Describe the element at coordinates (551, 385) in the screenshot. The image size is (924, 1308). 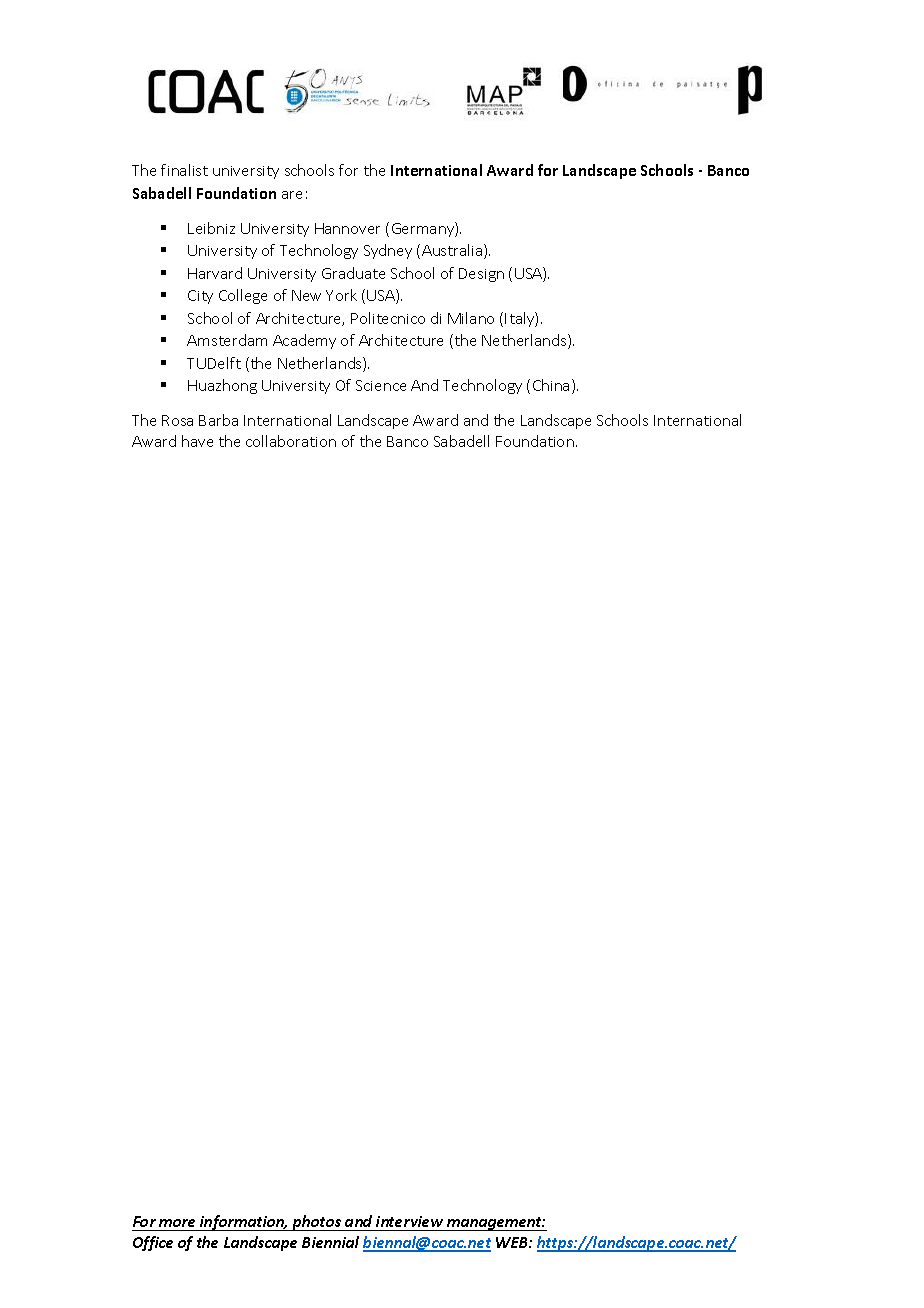
I see `China` at that location.
